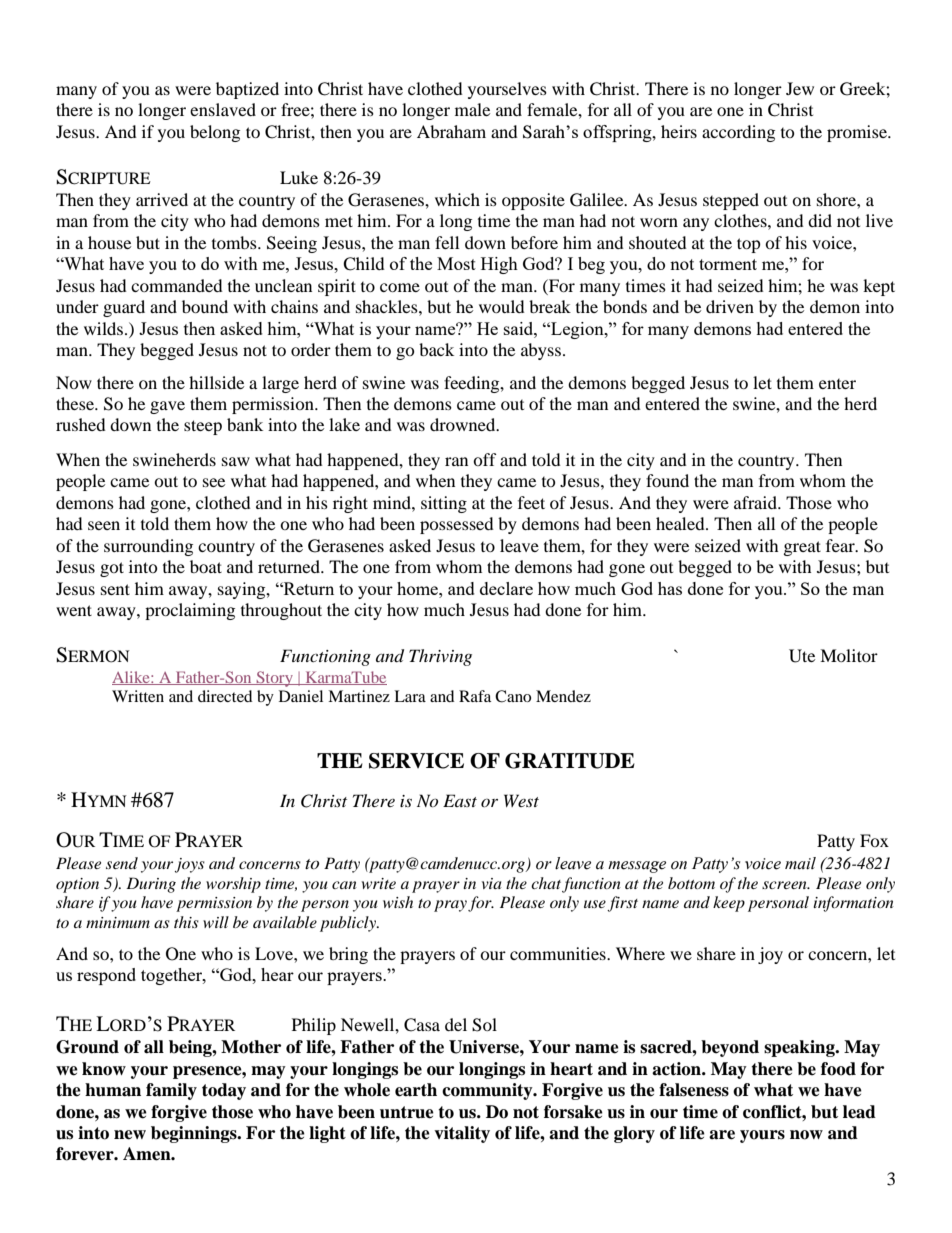 The image size is (952, 1233). I want to click on joys, so click(190, 865).
